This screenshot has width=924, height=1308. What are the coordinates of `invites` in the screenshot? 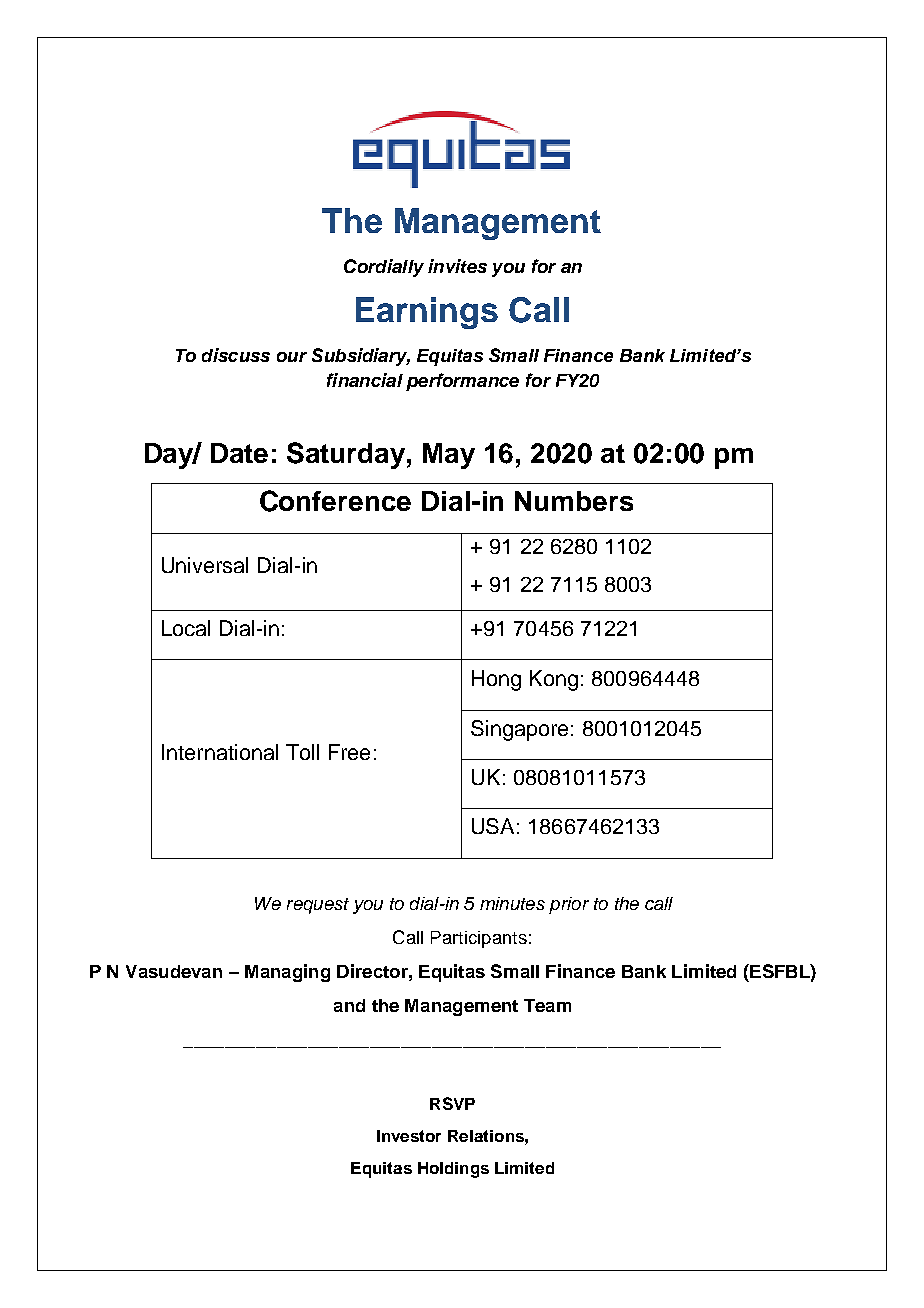 It's located at (457, 266).
